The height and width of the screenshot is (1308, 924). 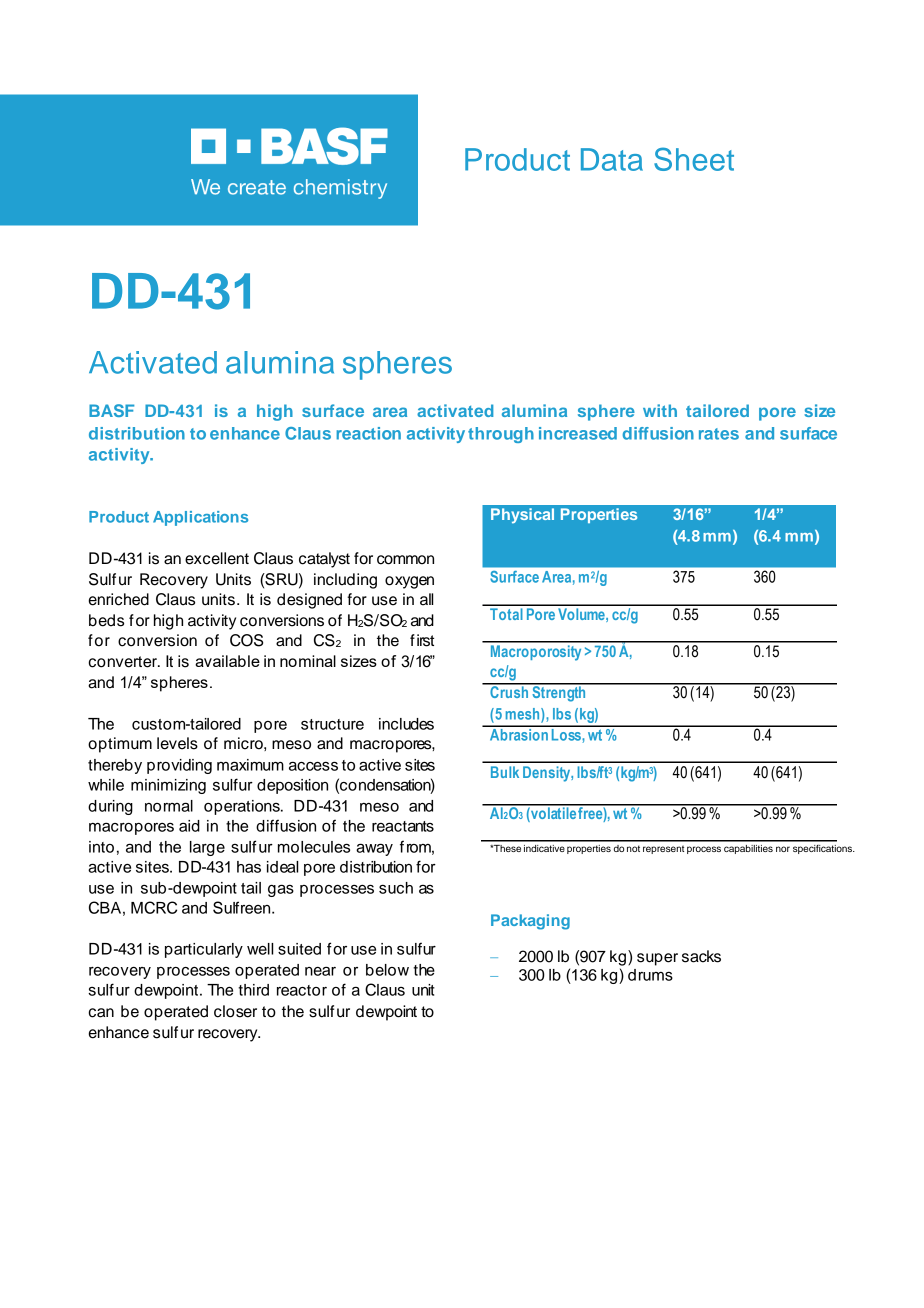 What do you see at coordinates (368, 433) in the screenshot?
I see `reaction` at bounding box center [368, 433].
